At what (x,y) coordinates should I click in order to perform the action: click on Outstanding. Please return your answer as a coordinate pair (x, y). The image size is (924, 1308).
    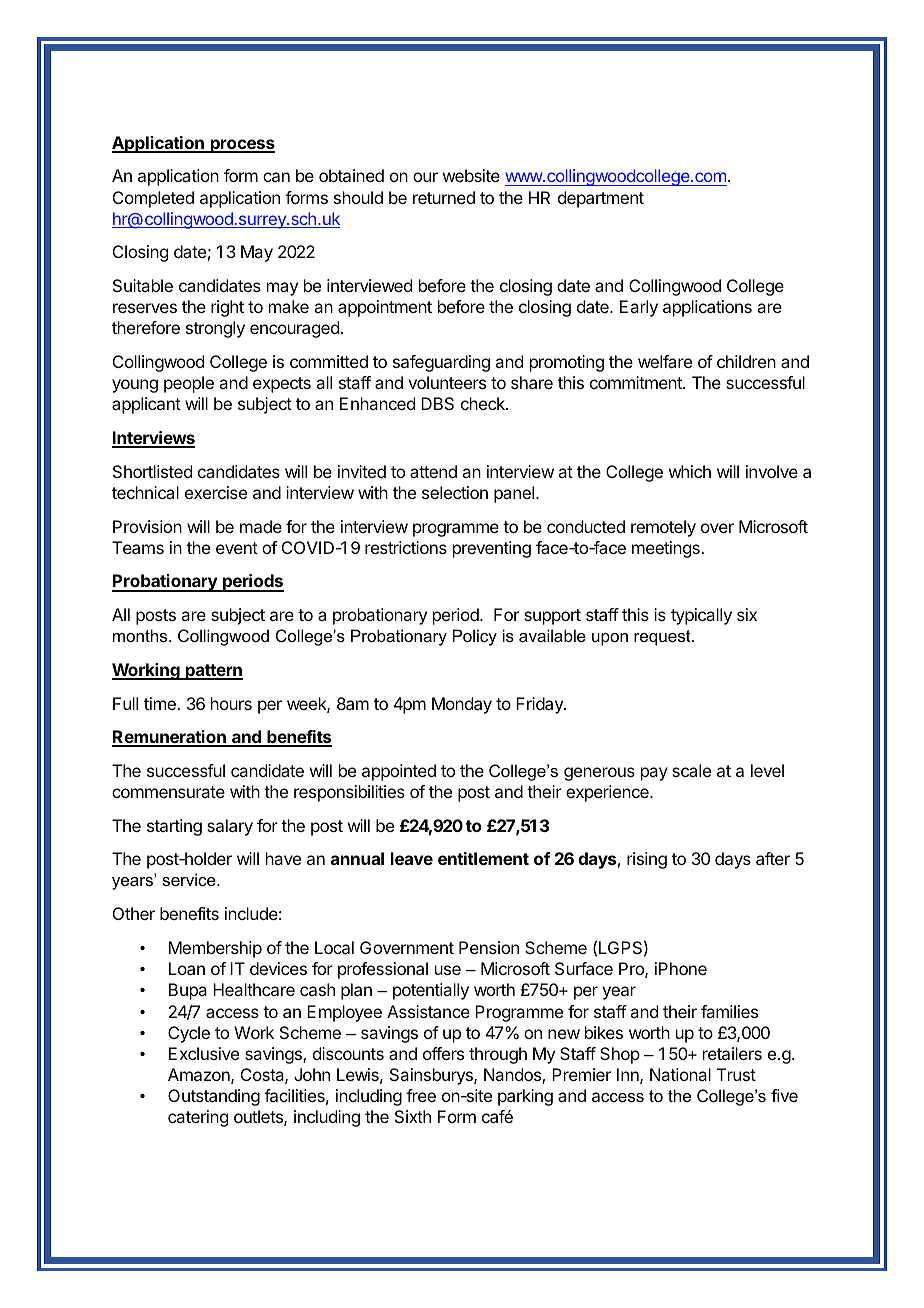
    Looking at the image, I should click on (214, 1097).
